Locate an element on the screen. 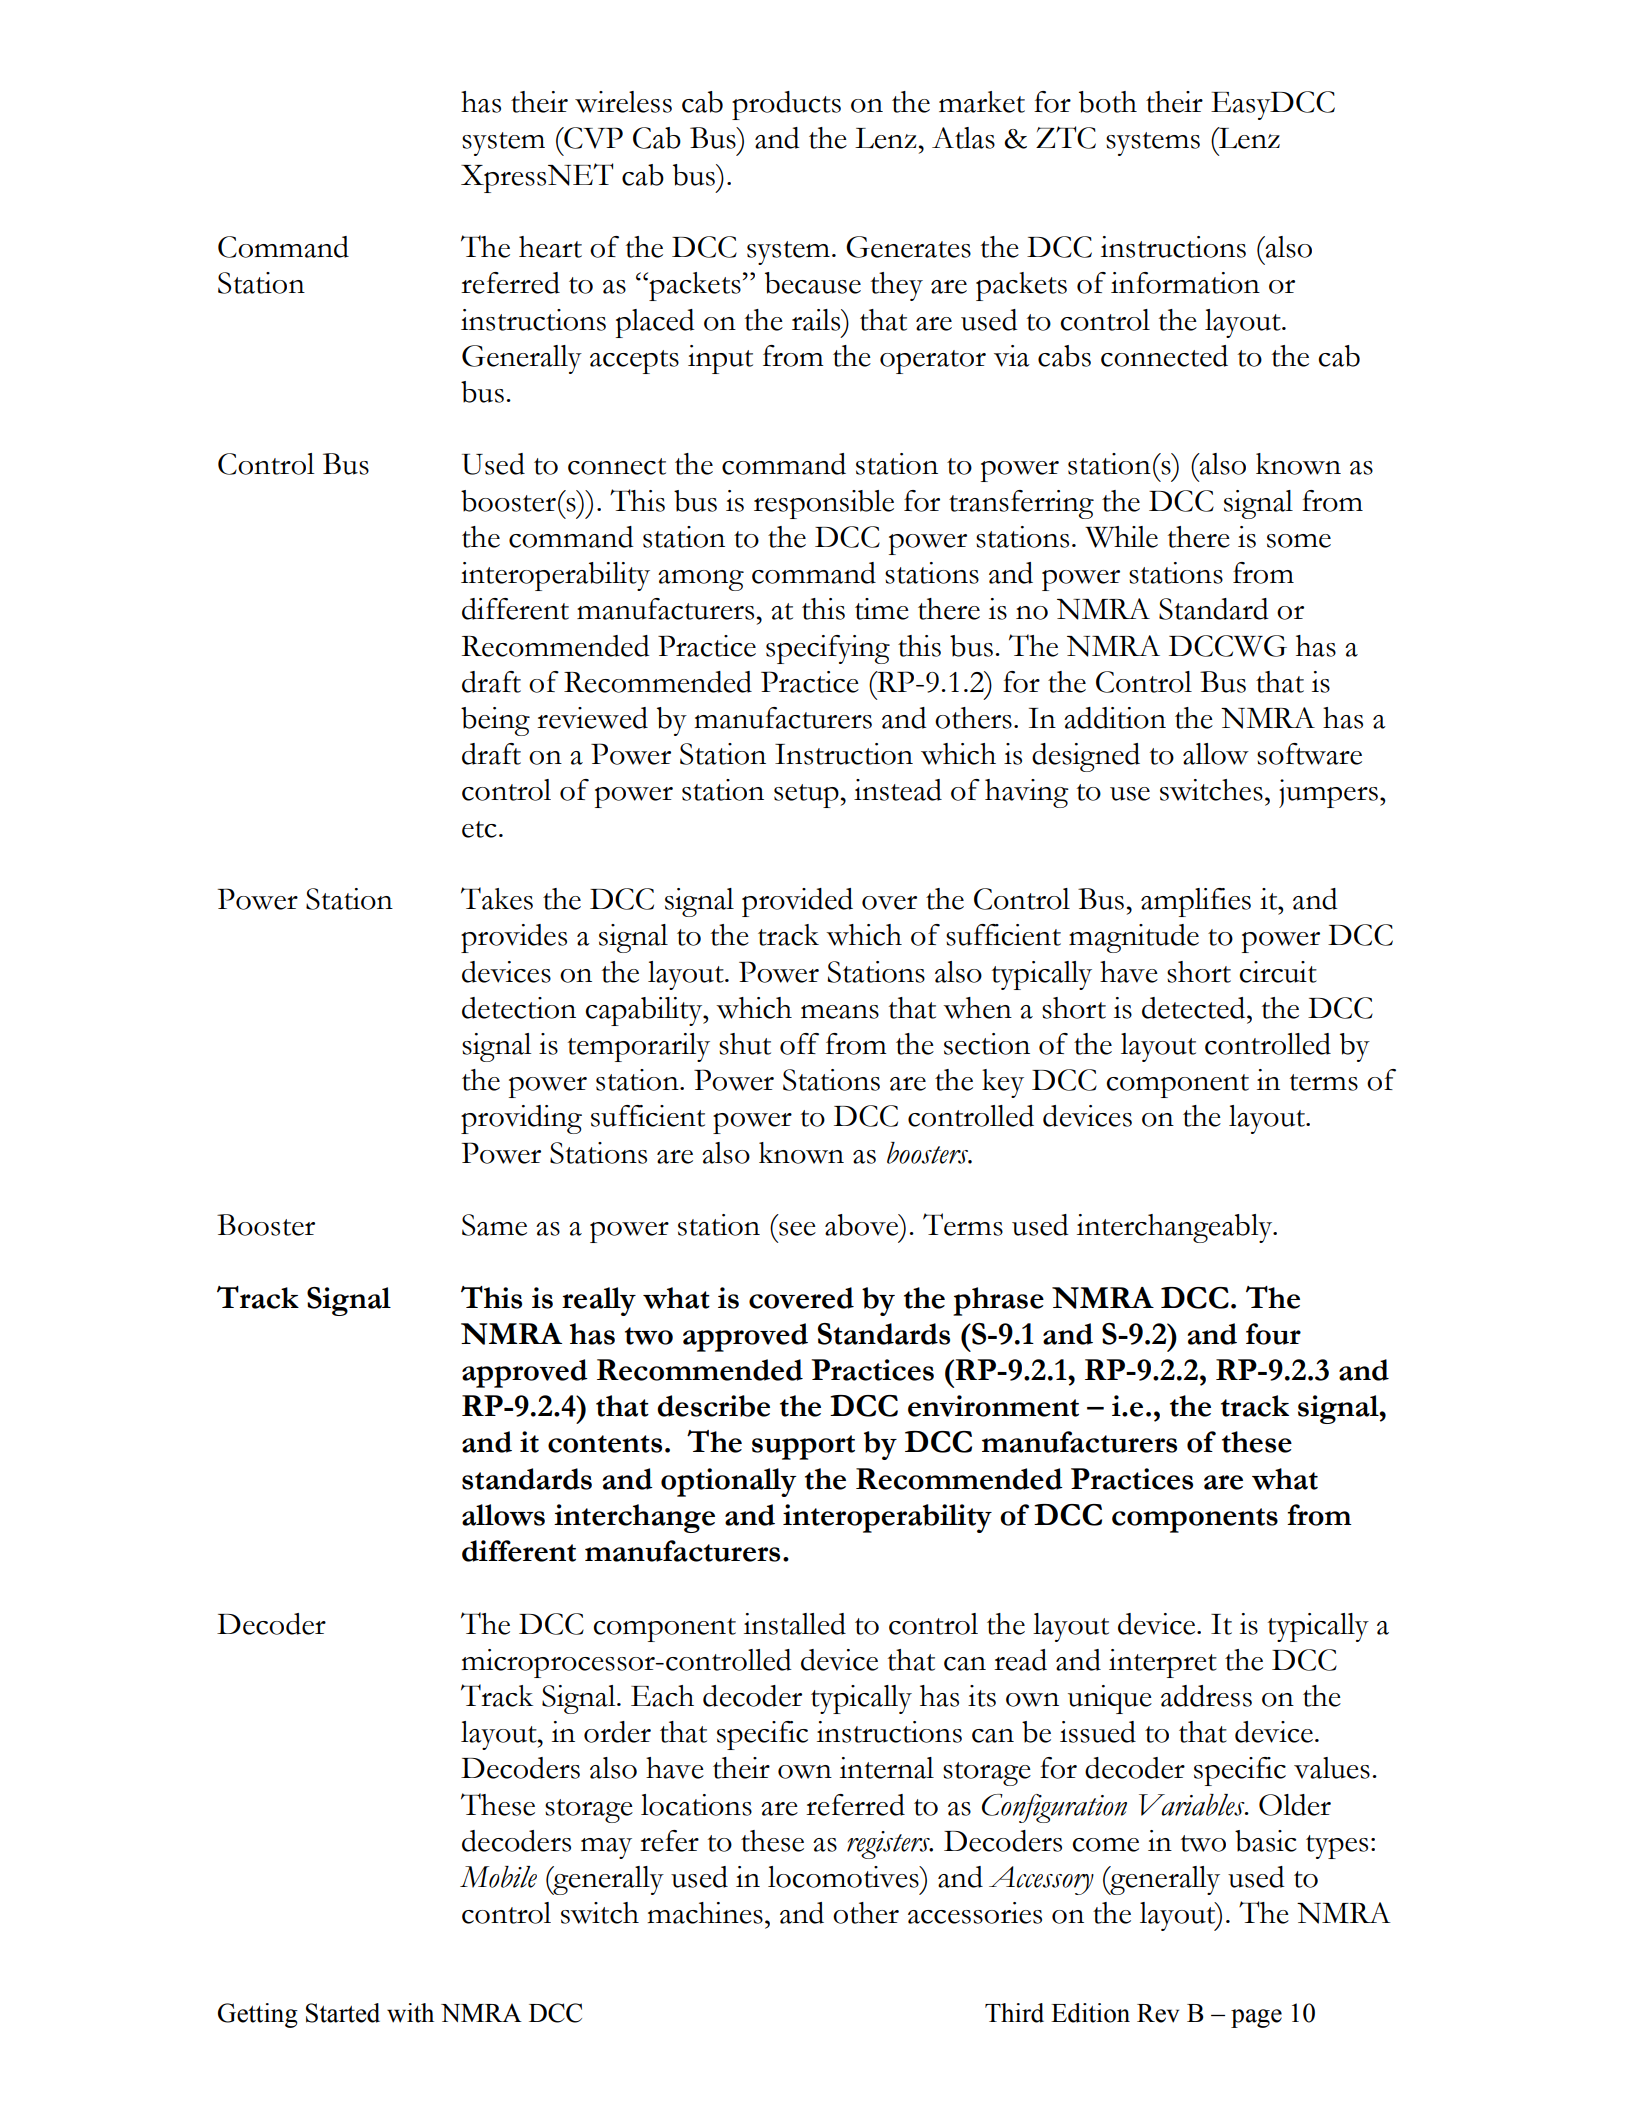 The height and width of the screenshot is (2125, 1642). off is located at coordinates (799, 1044).
